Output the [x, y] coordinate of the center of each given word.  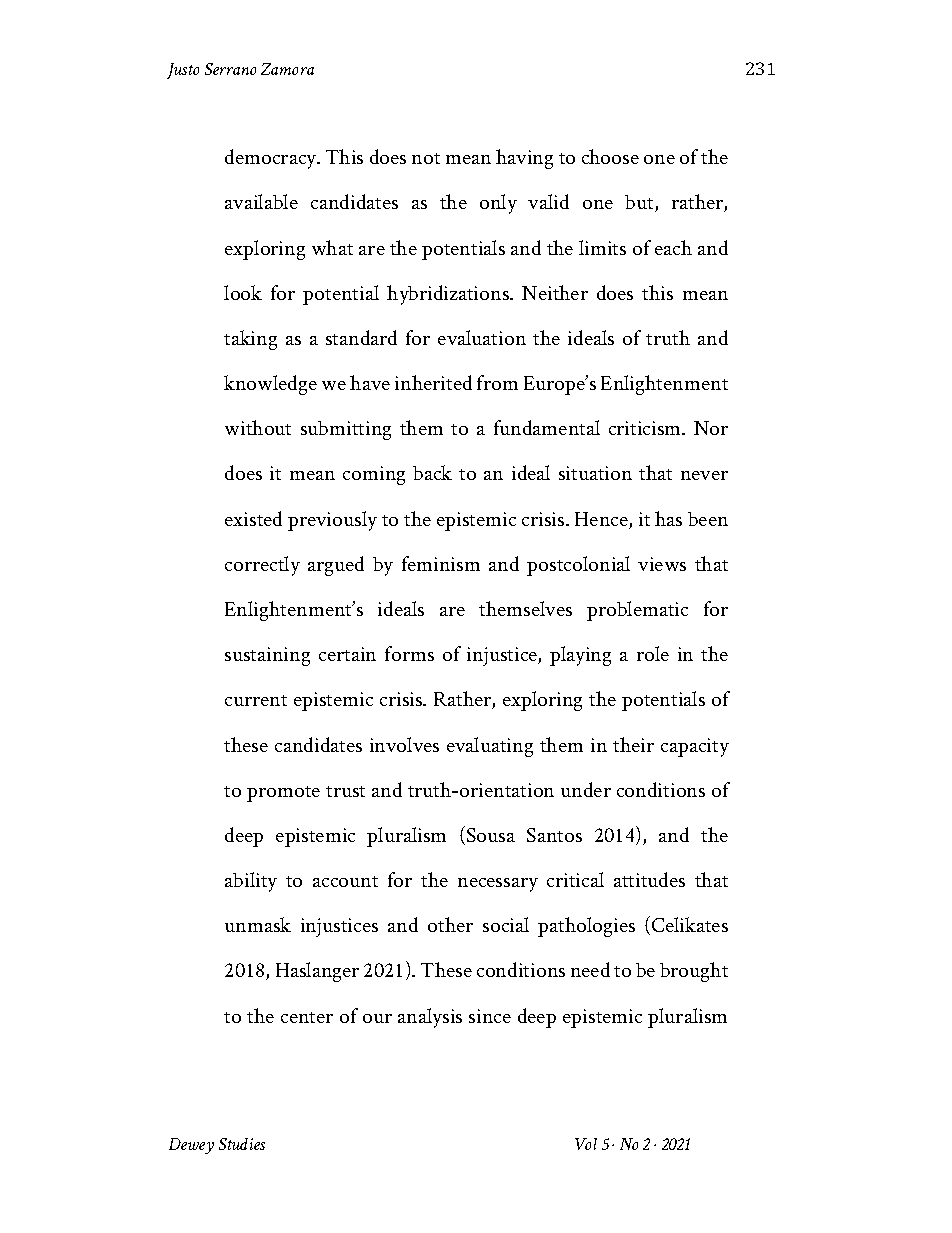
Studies [242, 1144]
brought [694, 972]
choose [610, 156]
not [426, 158]
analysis [430, 1018]
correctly [262, 566]
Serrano [230, 69]
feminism [441, 563]
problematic [637, 611]
